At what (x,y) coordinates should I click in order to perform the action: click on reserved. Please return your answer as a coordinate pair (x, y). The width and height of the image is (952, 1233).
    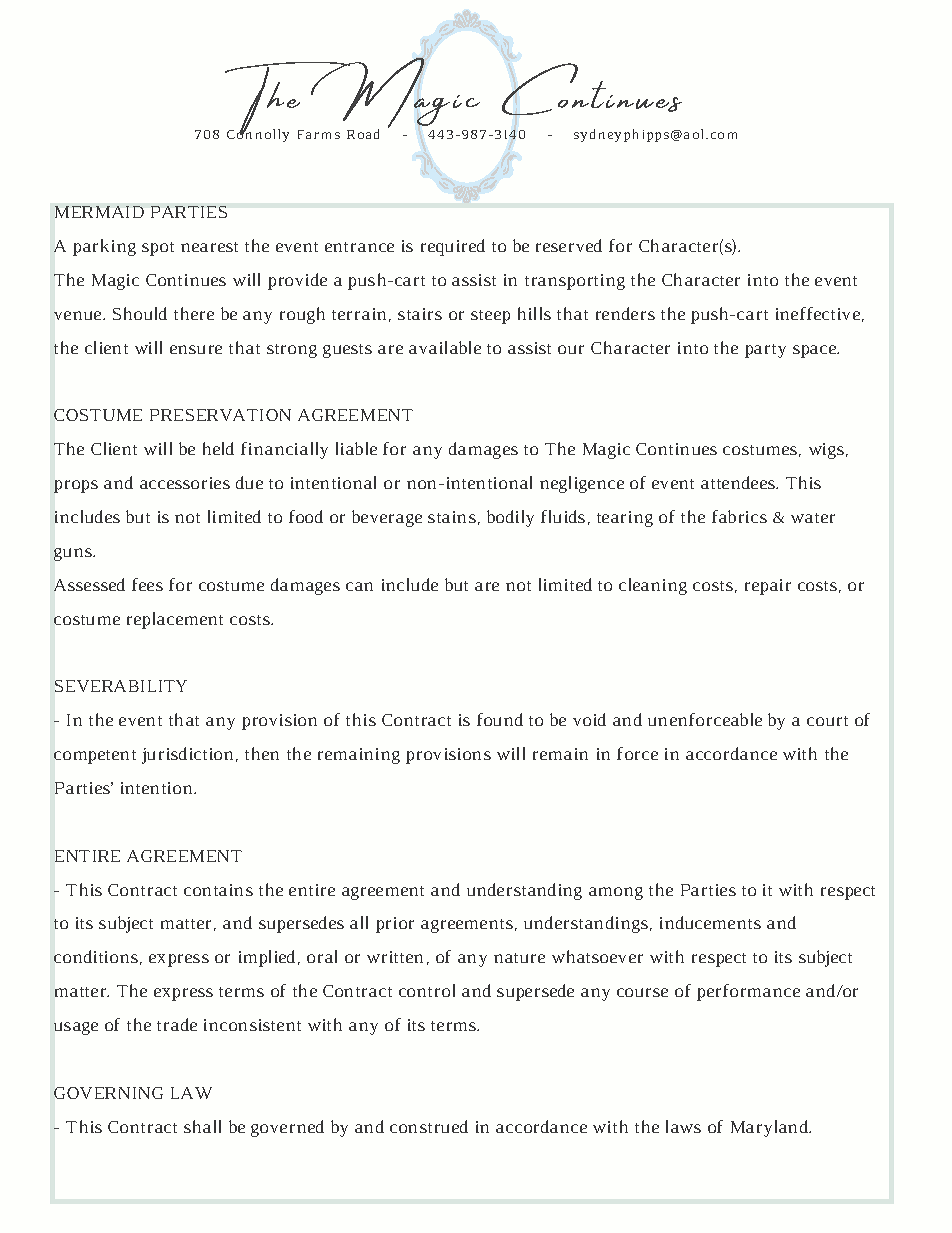
    Looking at the image, I should click on (569, 245).
